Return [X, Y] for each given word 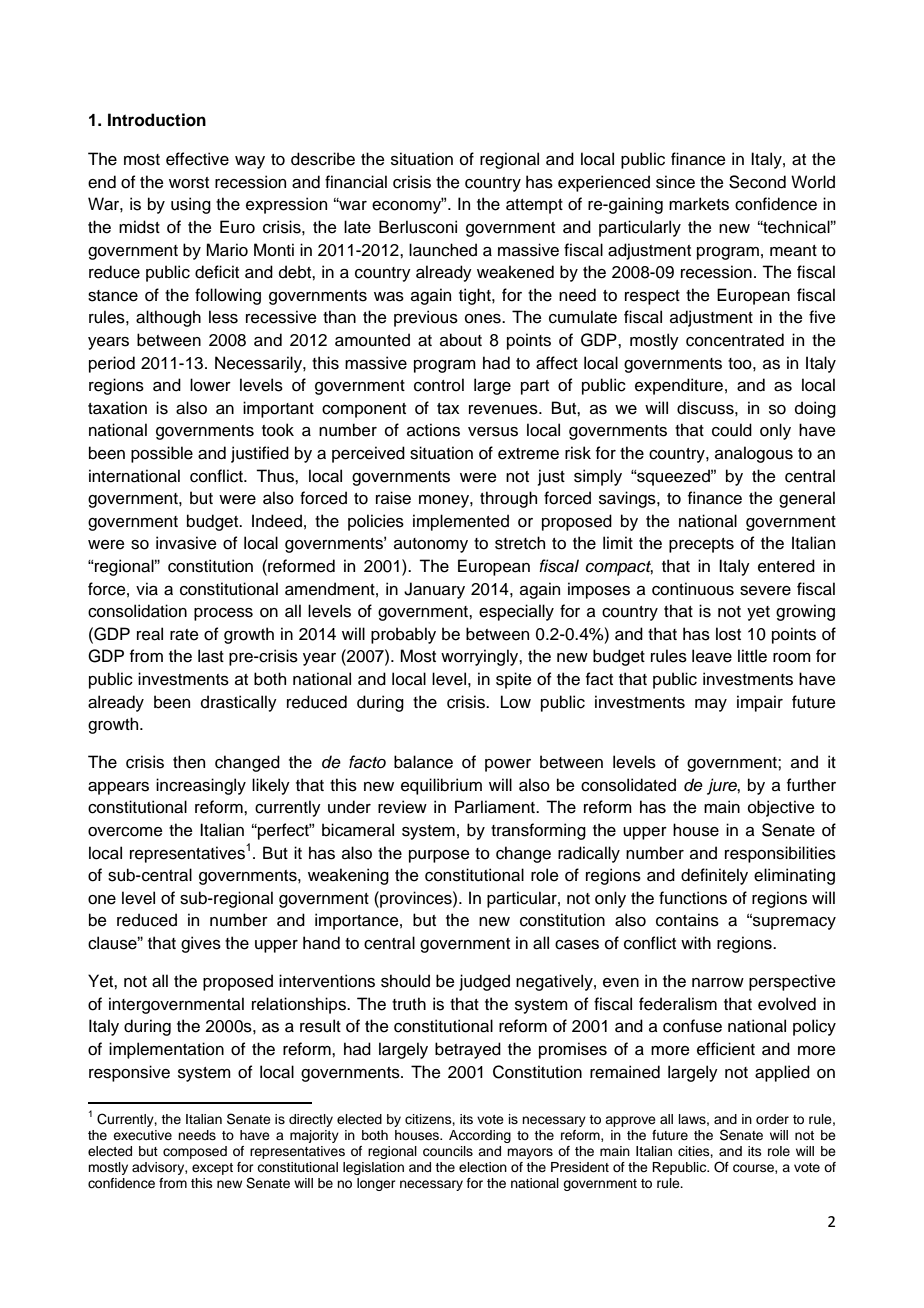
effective [197, 159]
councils [448, 1151]
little [752, 656]
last [211, 656]
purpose [439, 856]
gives [201, 944]
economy [408, 206]
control [439, 385]
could [732, 430]
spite [514, 680]
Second [757, 182]
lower [210, 385]
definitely [714, 876]
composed [195, 1152]
